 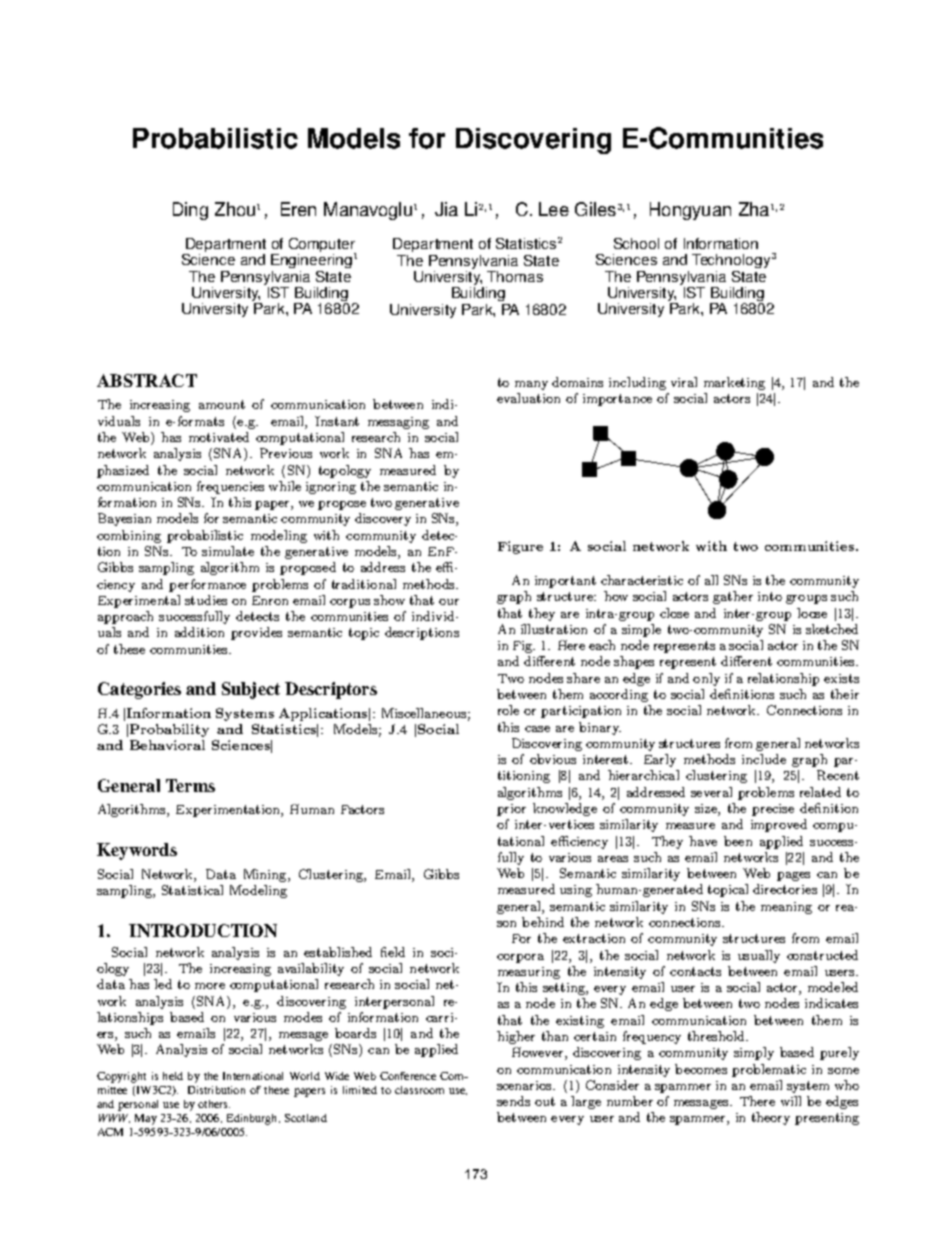 I want to click on Behavioral, so click(x=167, y=745).
